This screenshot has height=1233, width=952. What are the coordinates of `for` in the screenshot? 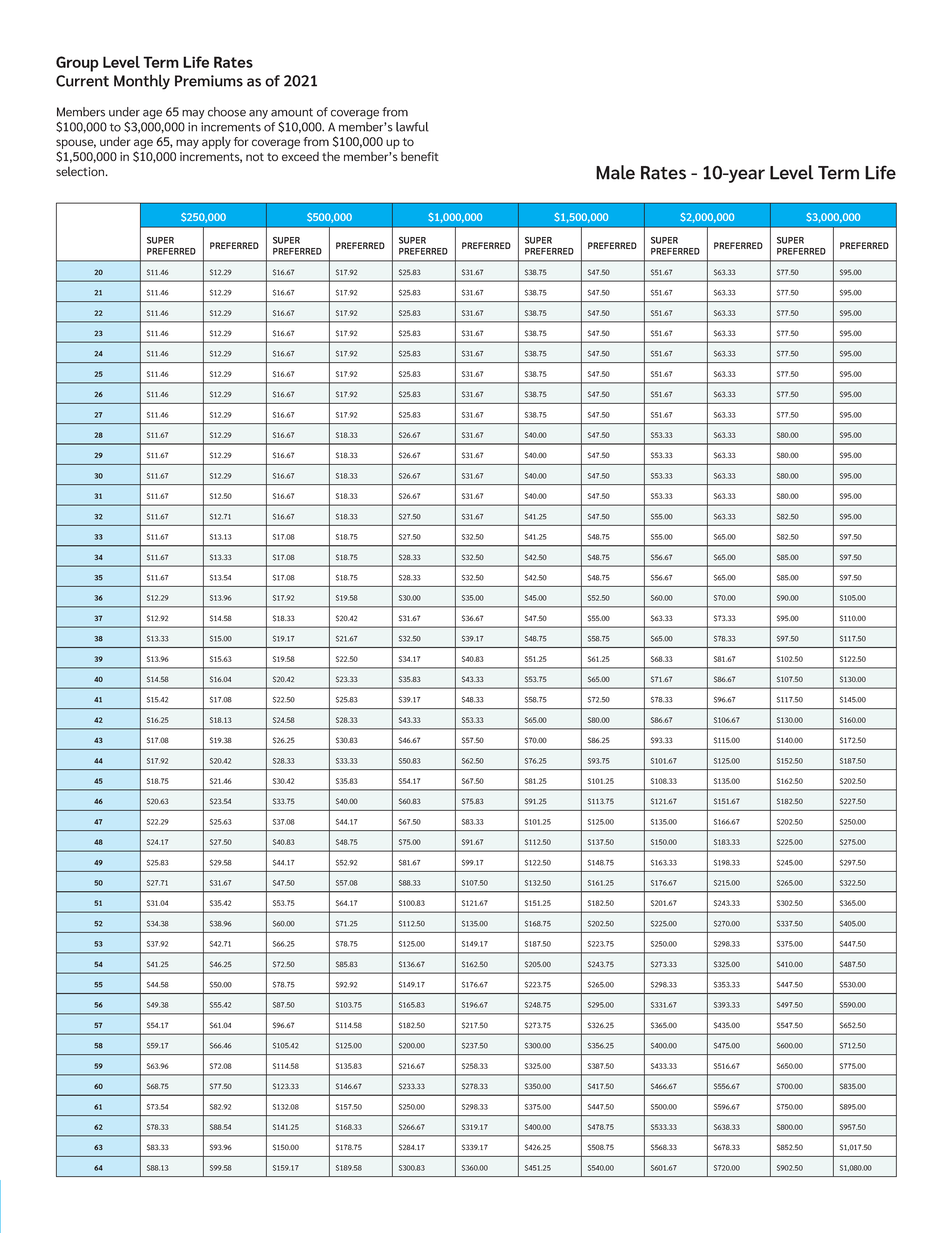 It's located at (241, 141).
